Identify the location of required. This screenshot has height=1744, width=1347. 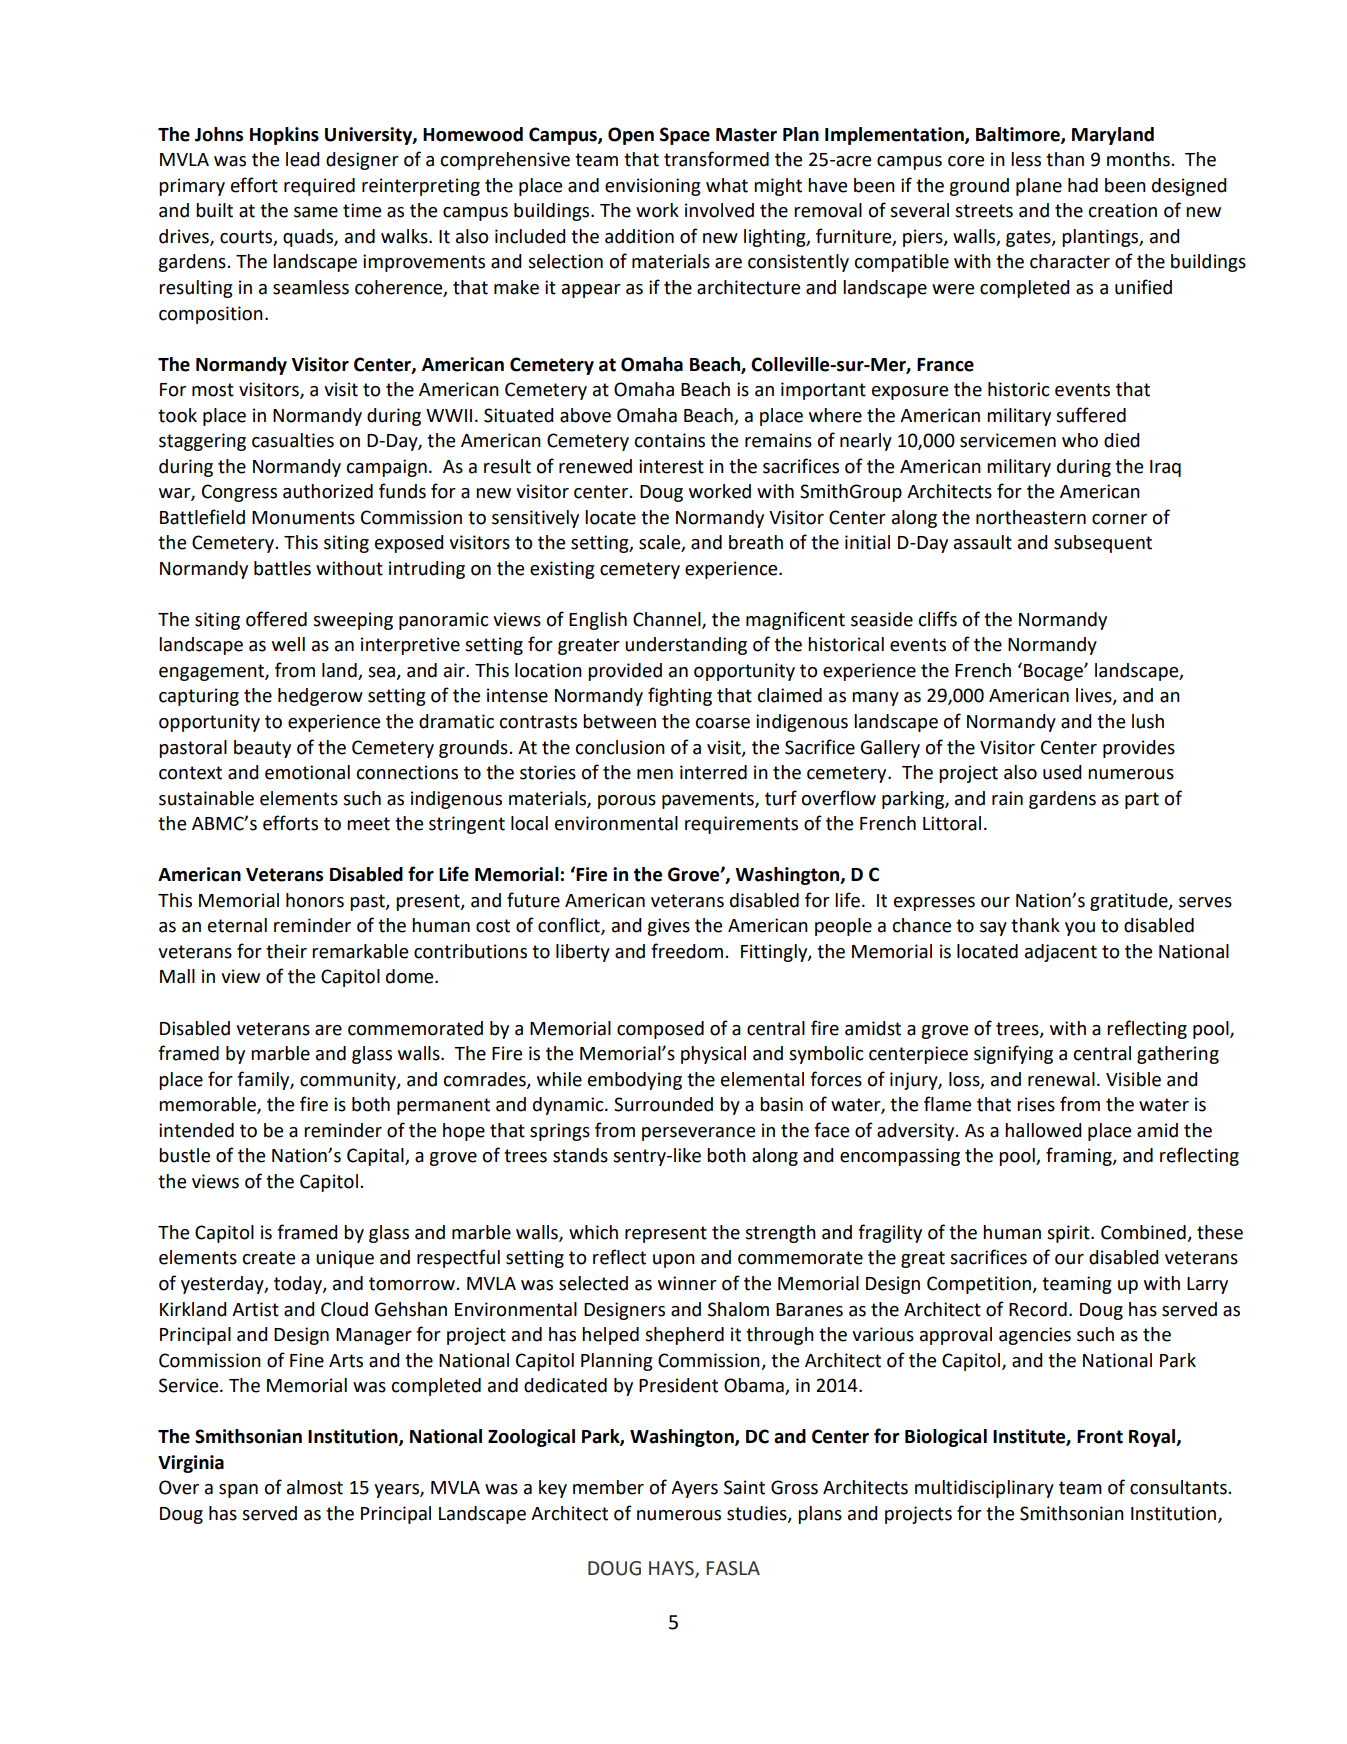
(319, 187).
